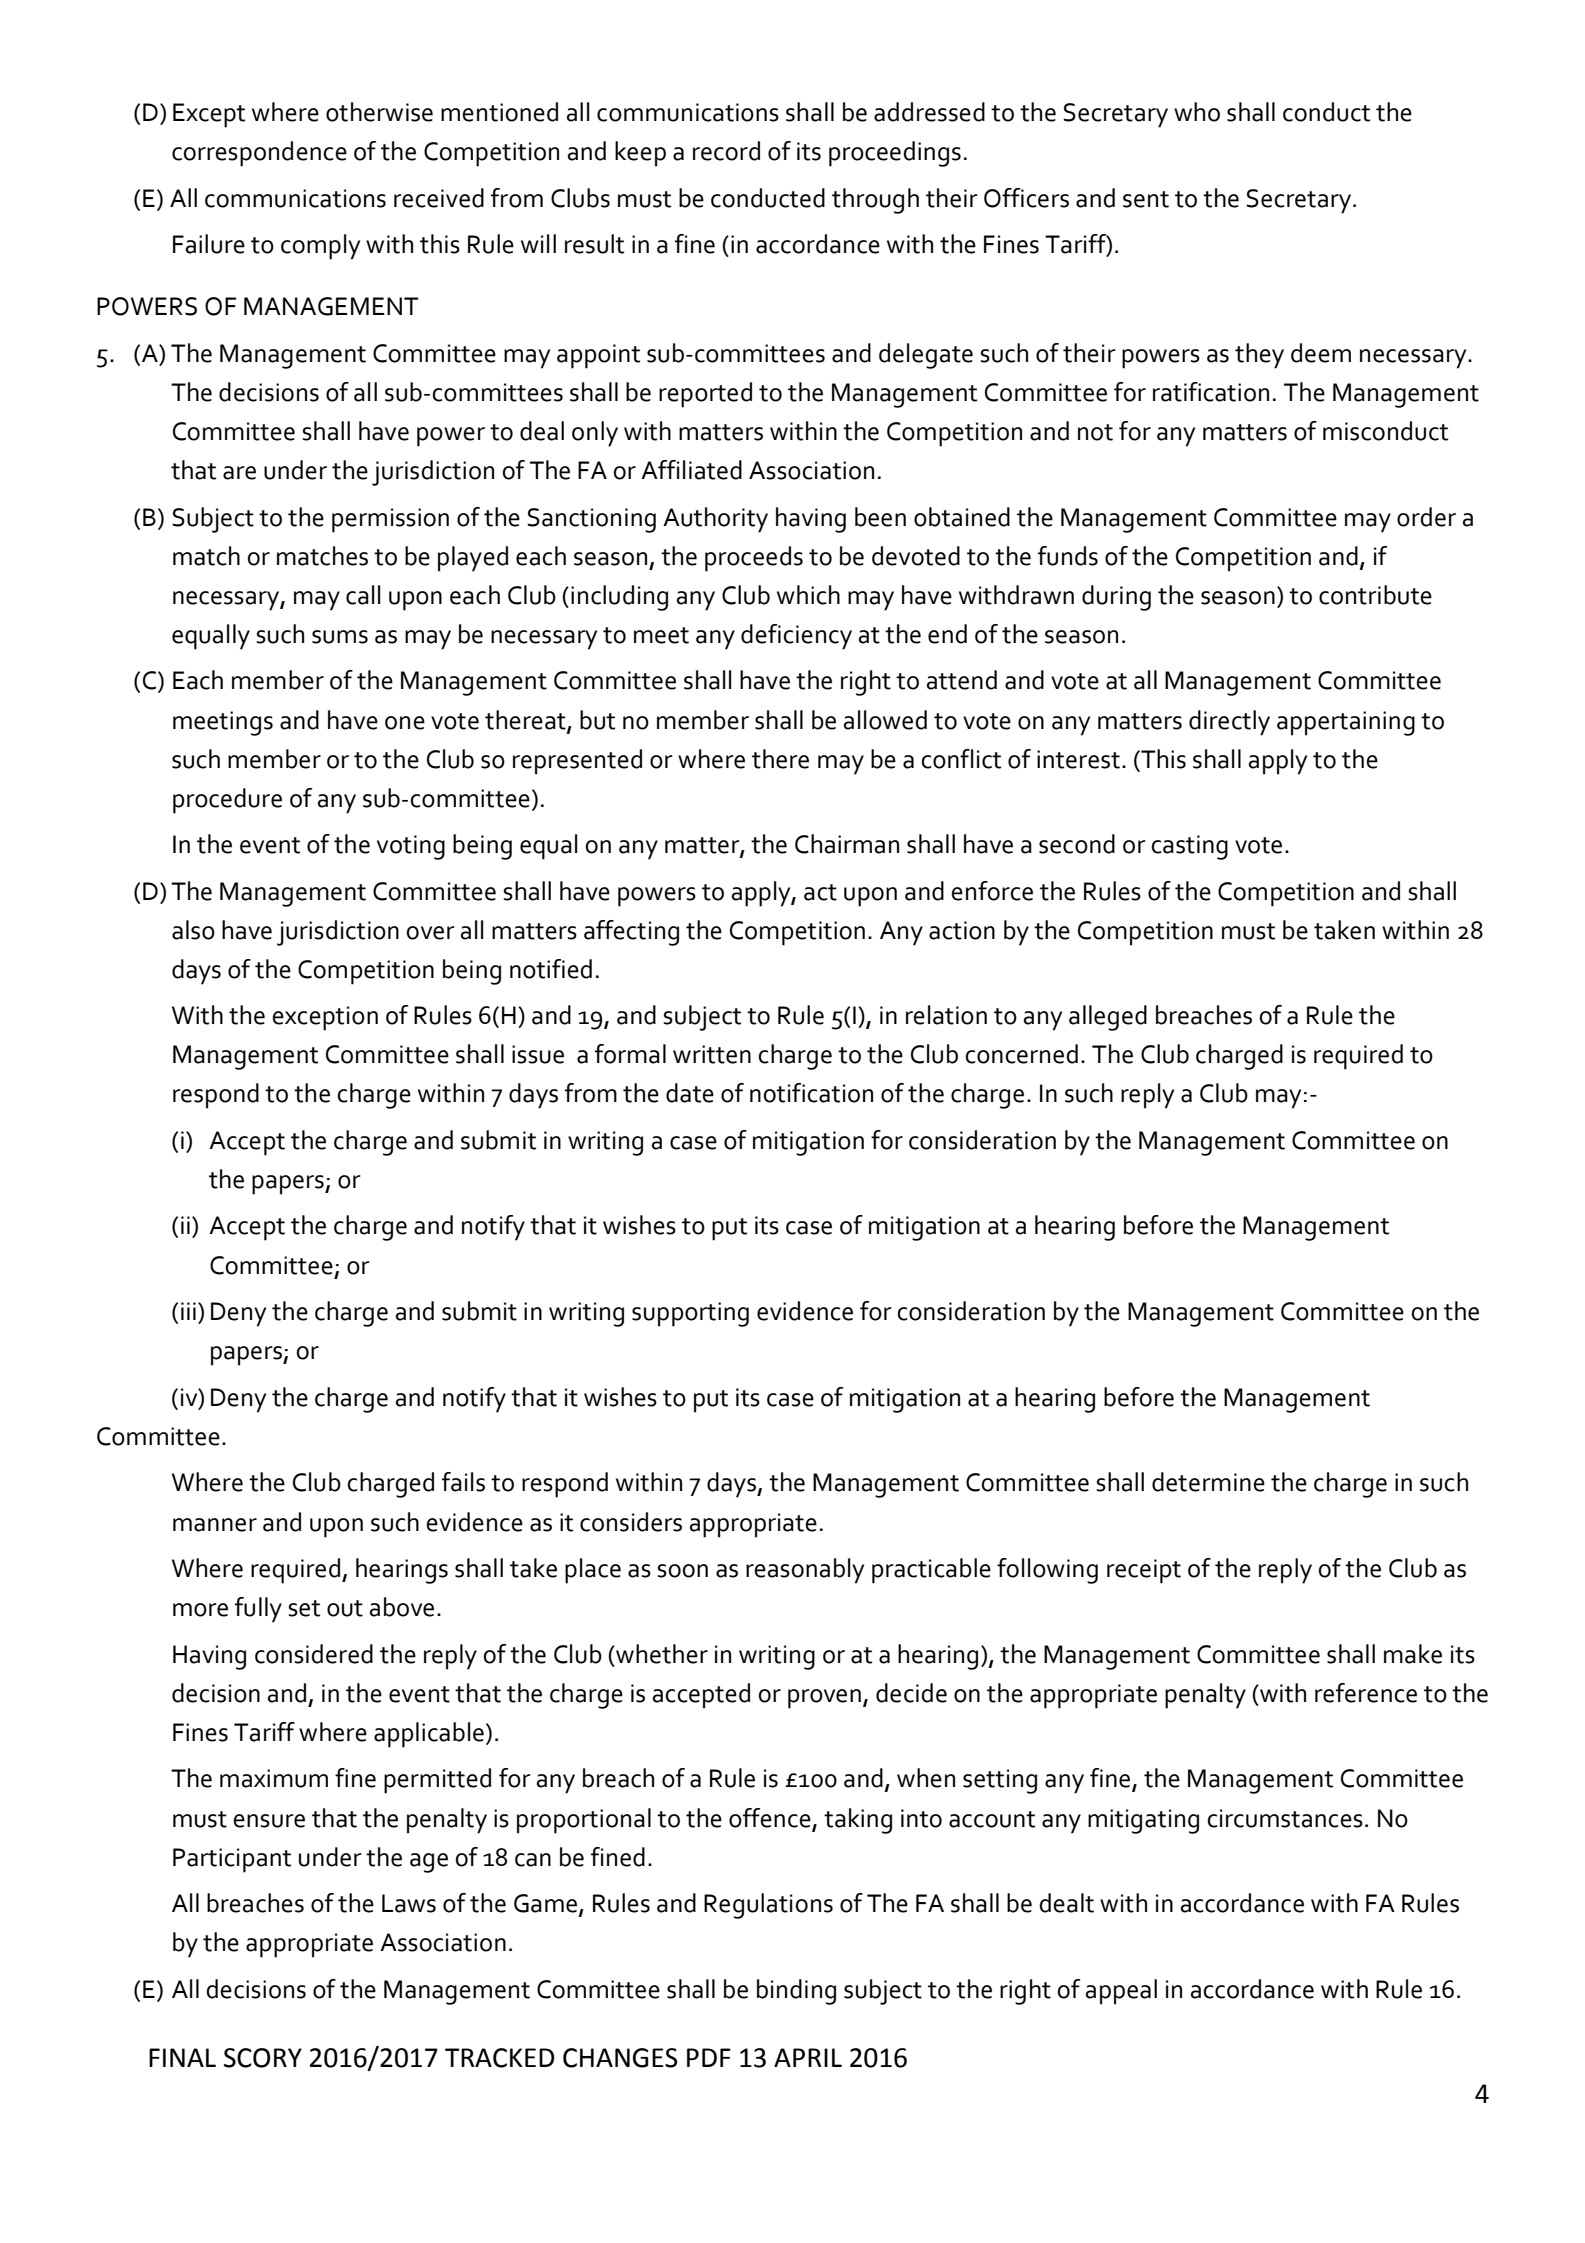 The width and height of the image is (1585, 2243). What do you see at coordinates (188, 1311) in the image?
I see `iii` at bounding box center [188, 1311].
